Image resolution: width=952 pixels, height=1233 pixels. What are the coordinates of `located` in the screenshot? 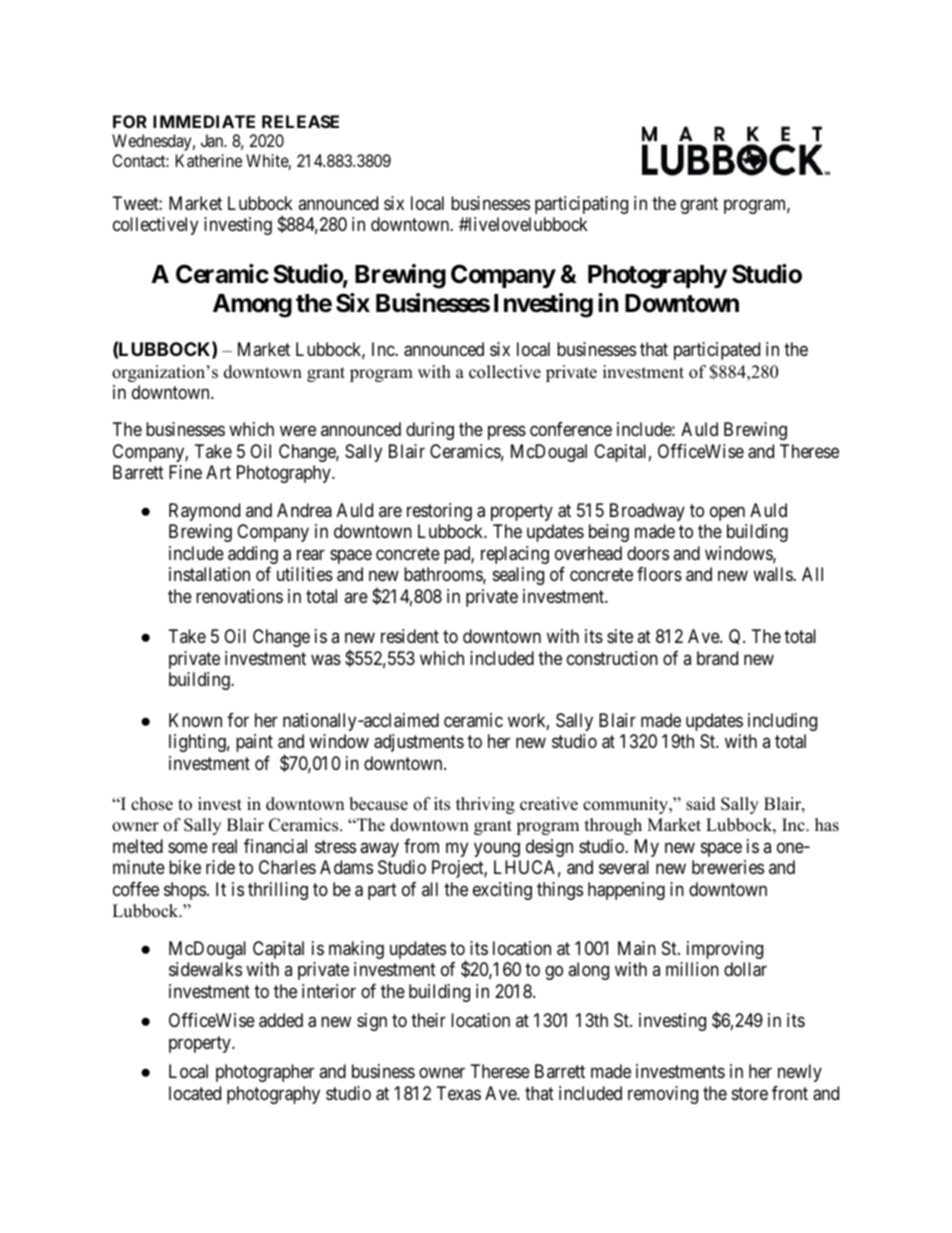 It's located at (195, 1093).
